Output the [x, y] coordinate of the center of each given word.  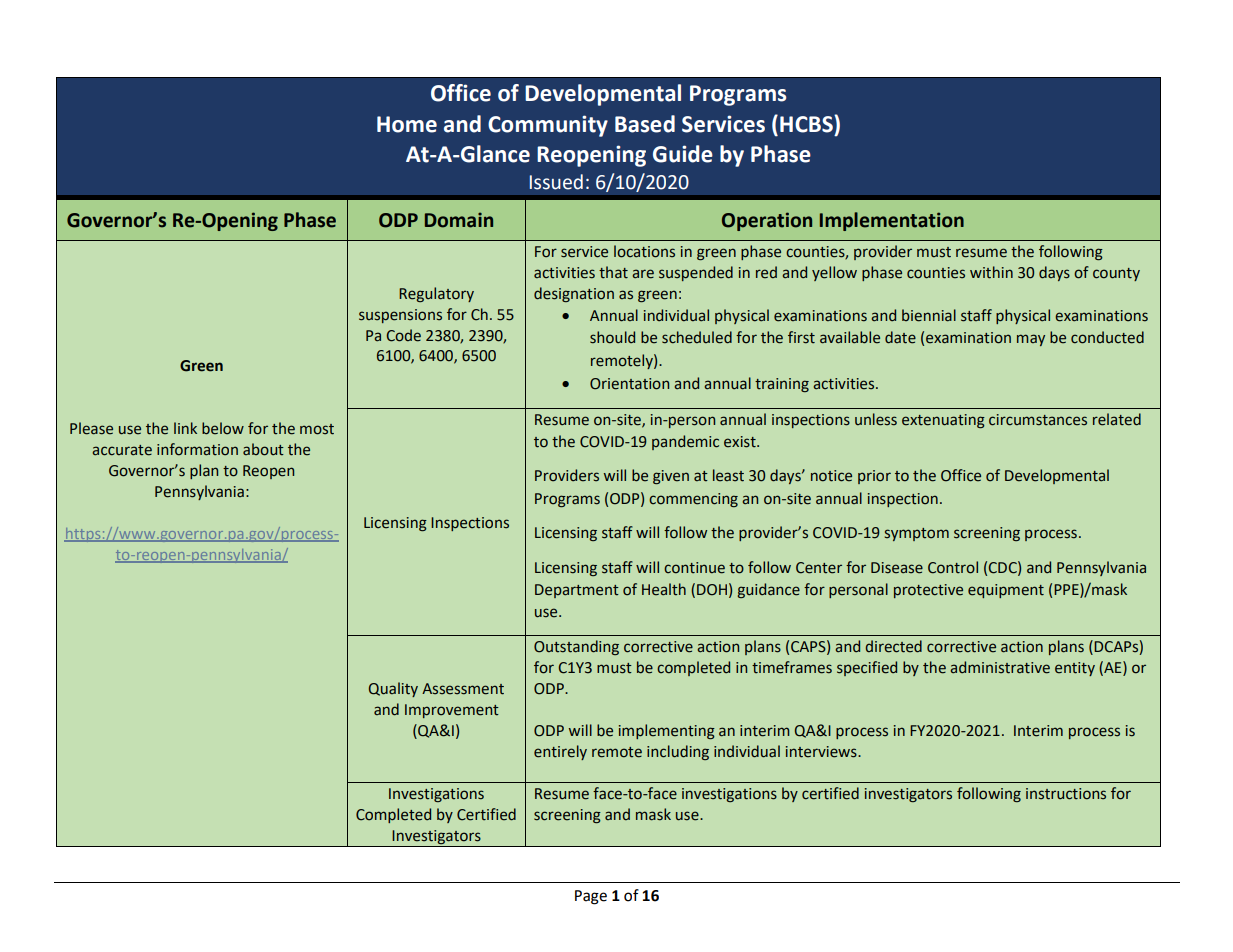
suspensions [400, 316]
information [197, 449]
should [612, 337]
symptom [917, 534]
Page [591, 897]
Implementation [892, 221]
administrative [1000, 667]
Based [645, 124]
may [1031, 340]
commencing [693, 500]
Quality [393, 689]
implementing [667, 731]
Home [407, 124]
